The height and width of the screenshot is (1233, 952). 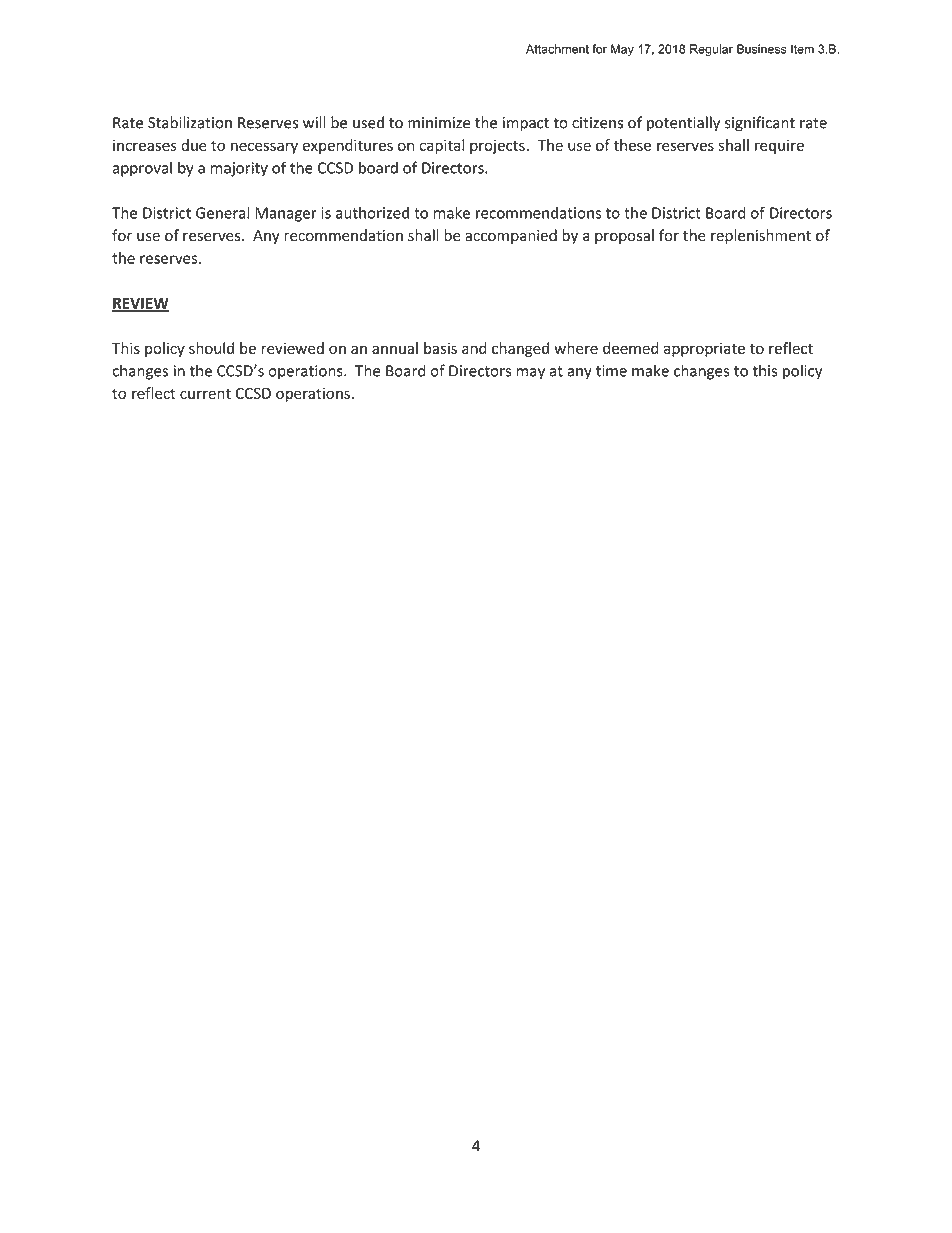 What do you see at coordinates (222, 212) in the screenshot?
I see `General` at bounding box center [222, 212].
